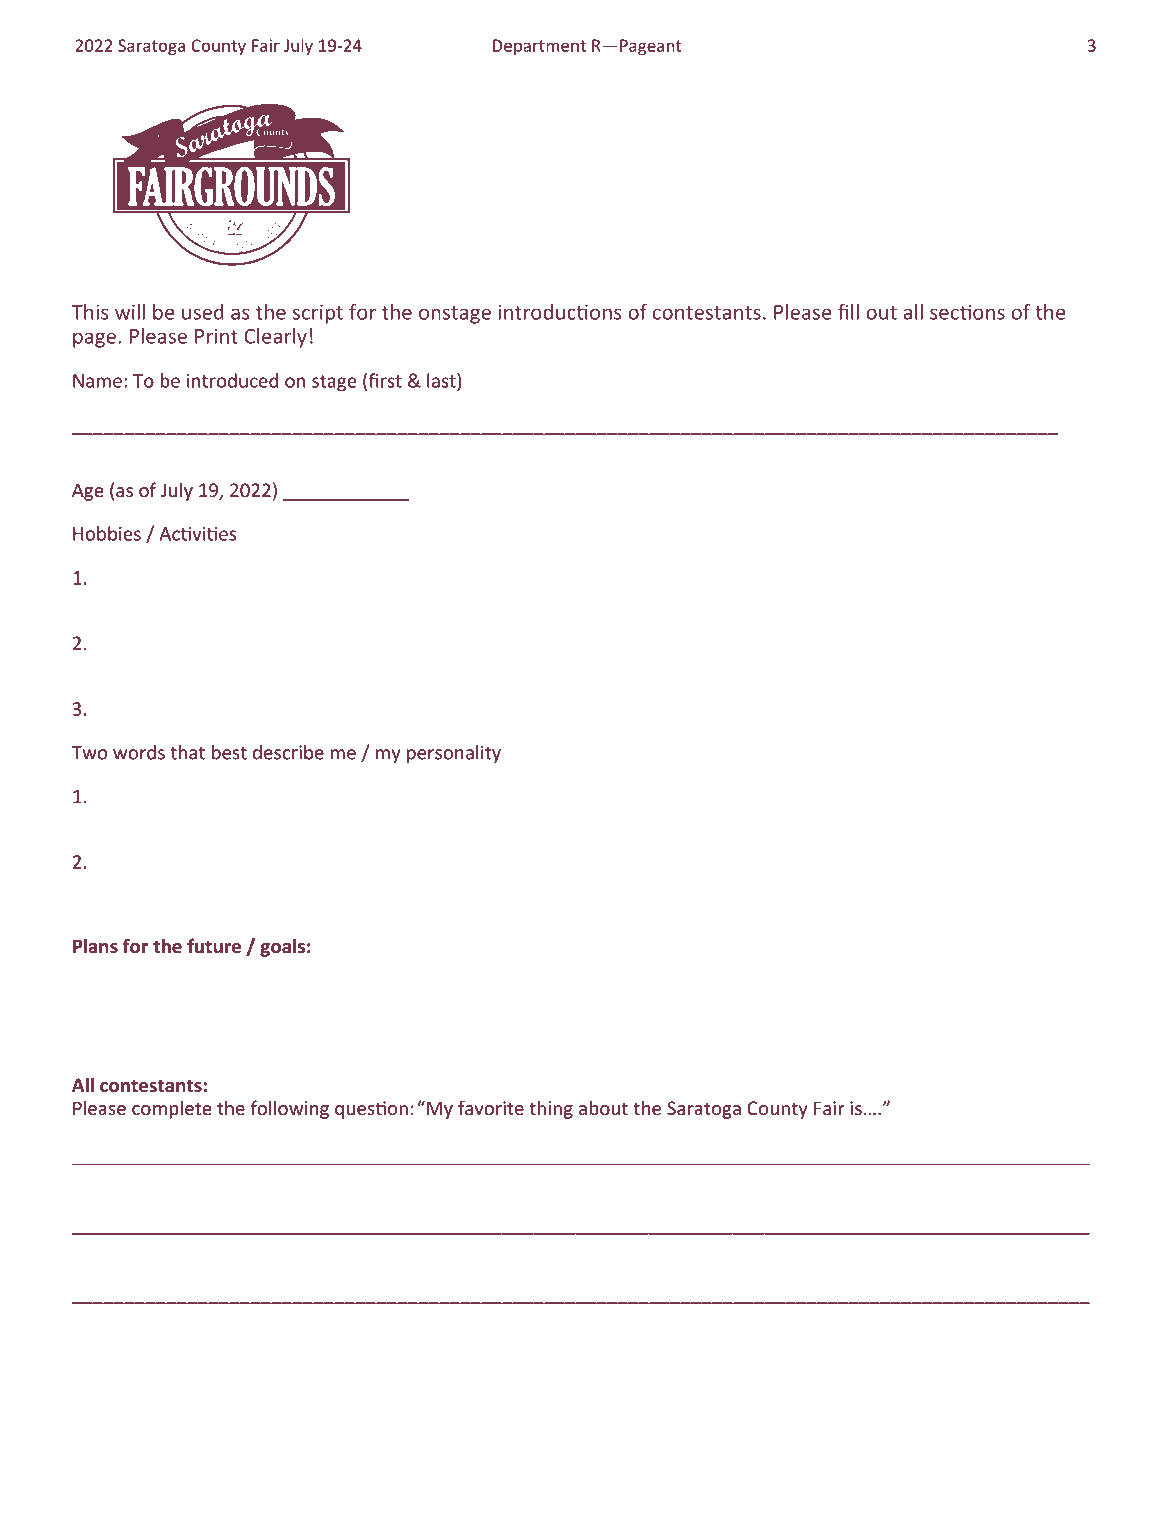 The width and height of the screenshot is (1173, 1518). I want to click on last, so click(442, 380).
